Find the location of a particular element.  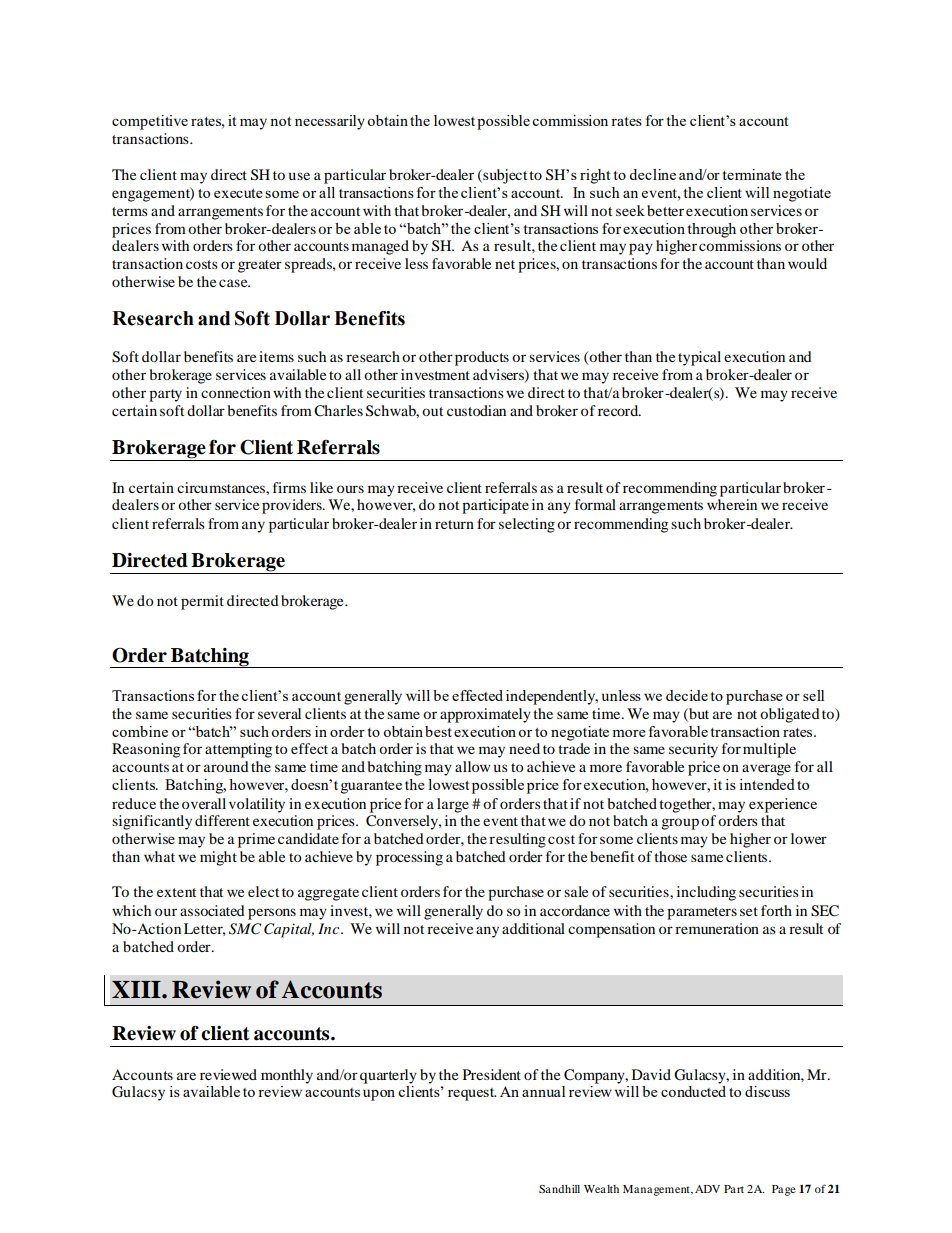

return is located at coordinates (454, 524).
